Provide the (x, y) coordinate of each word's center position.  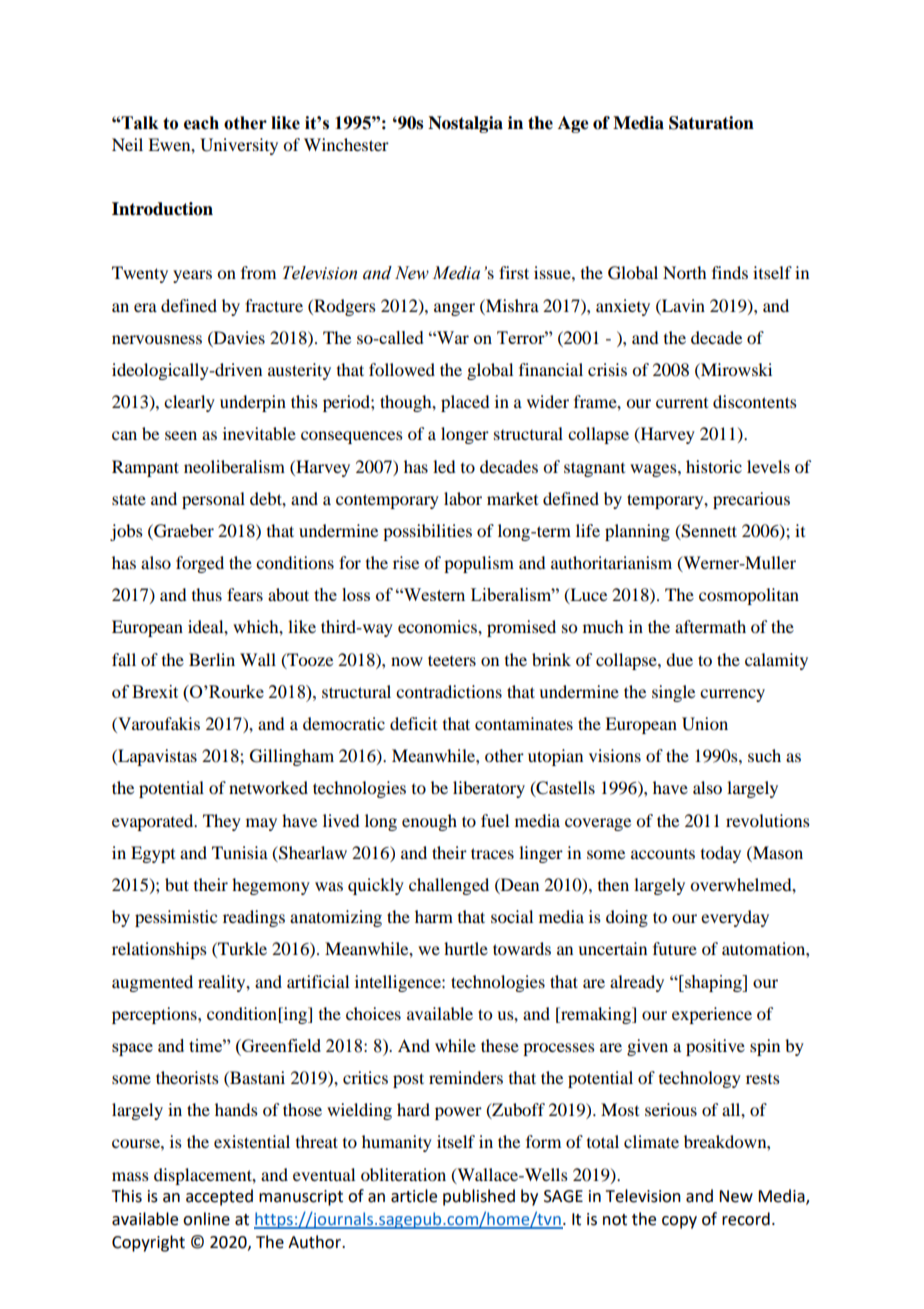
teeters (452, 660)
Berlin (212, 659)
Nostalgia (465, 124)
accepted (219, 1197)
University (239, 146)
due (679, 659)
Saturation (711, 123)
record (746, 1219)
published (479, 1197)
